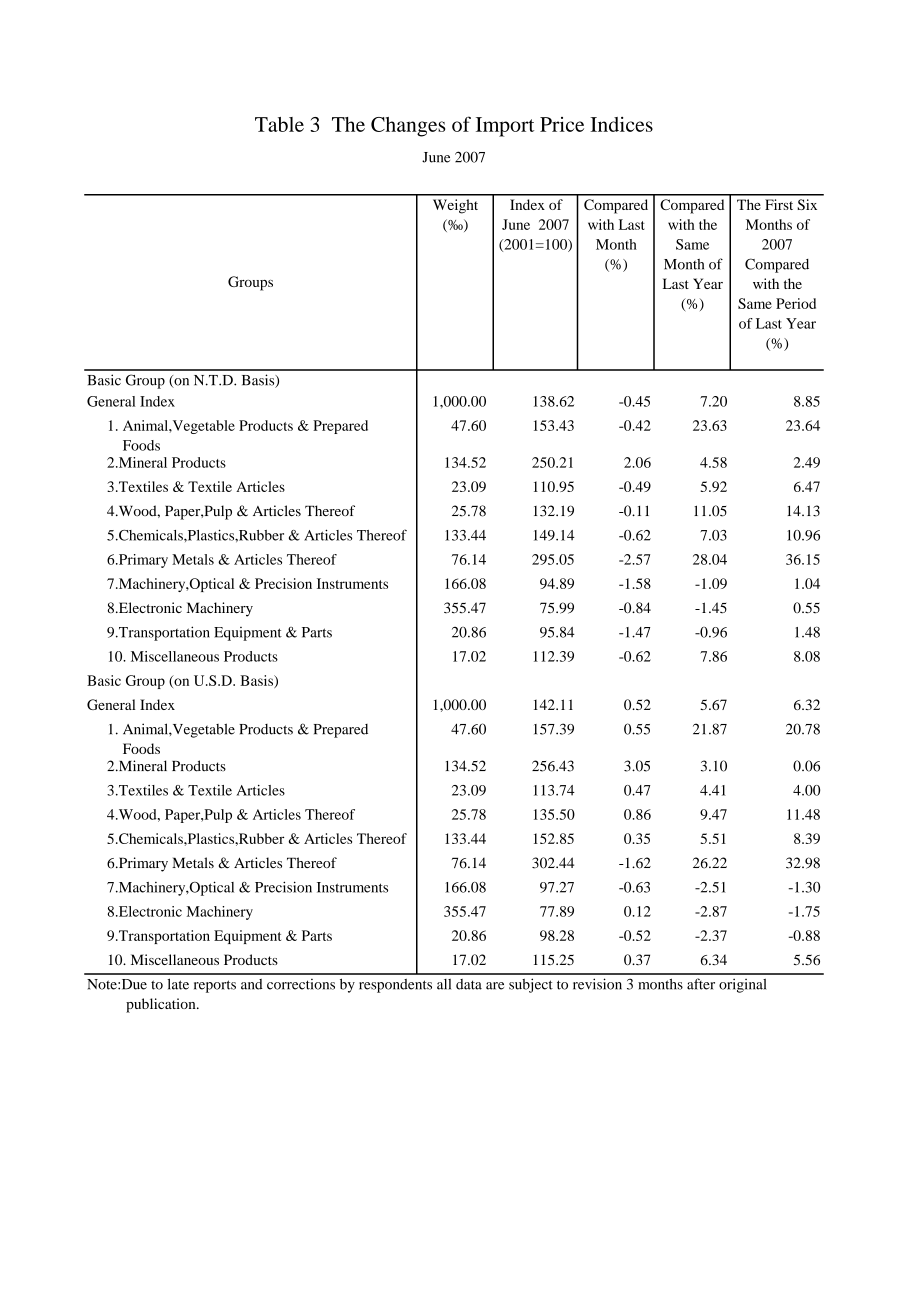 This screenshot has height=1308, width=924. Describe the element at coordinates (742, 985) in the screenshot. I see `original` at that location.
